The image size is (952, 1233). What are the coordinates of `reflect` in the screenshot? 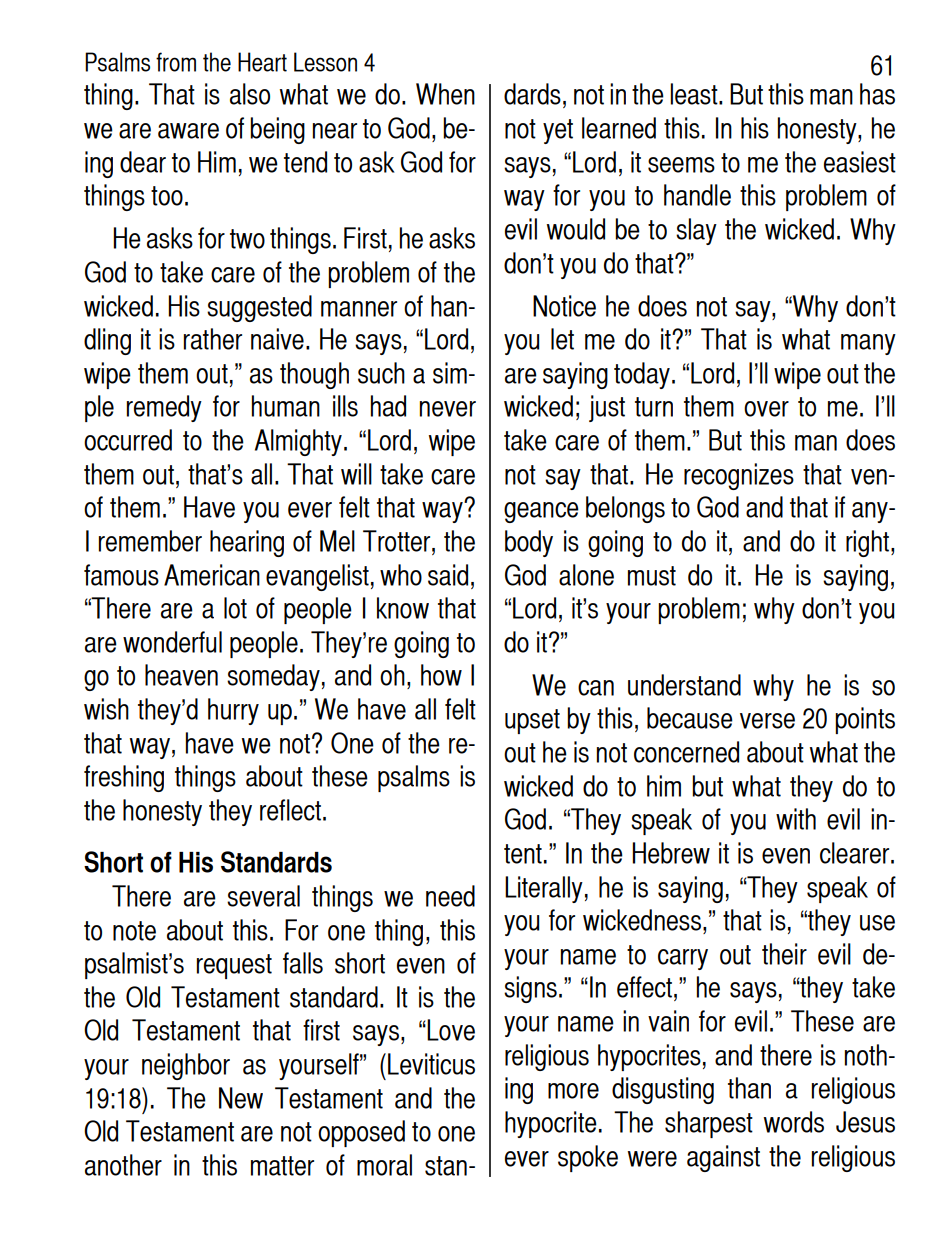 It's located at (290, 810).
